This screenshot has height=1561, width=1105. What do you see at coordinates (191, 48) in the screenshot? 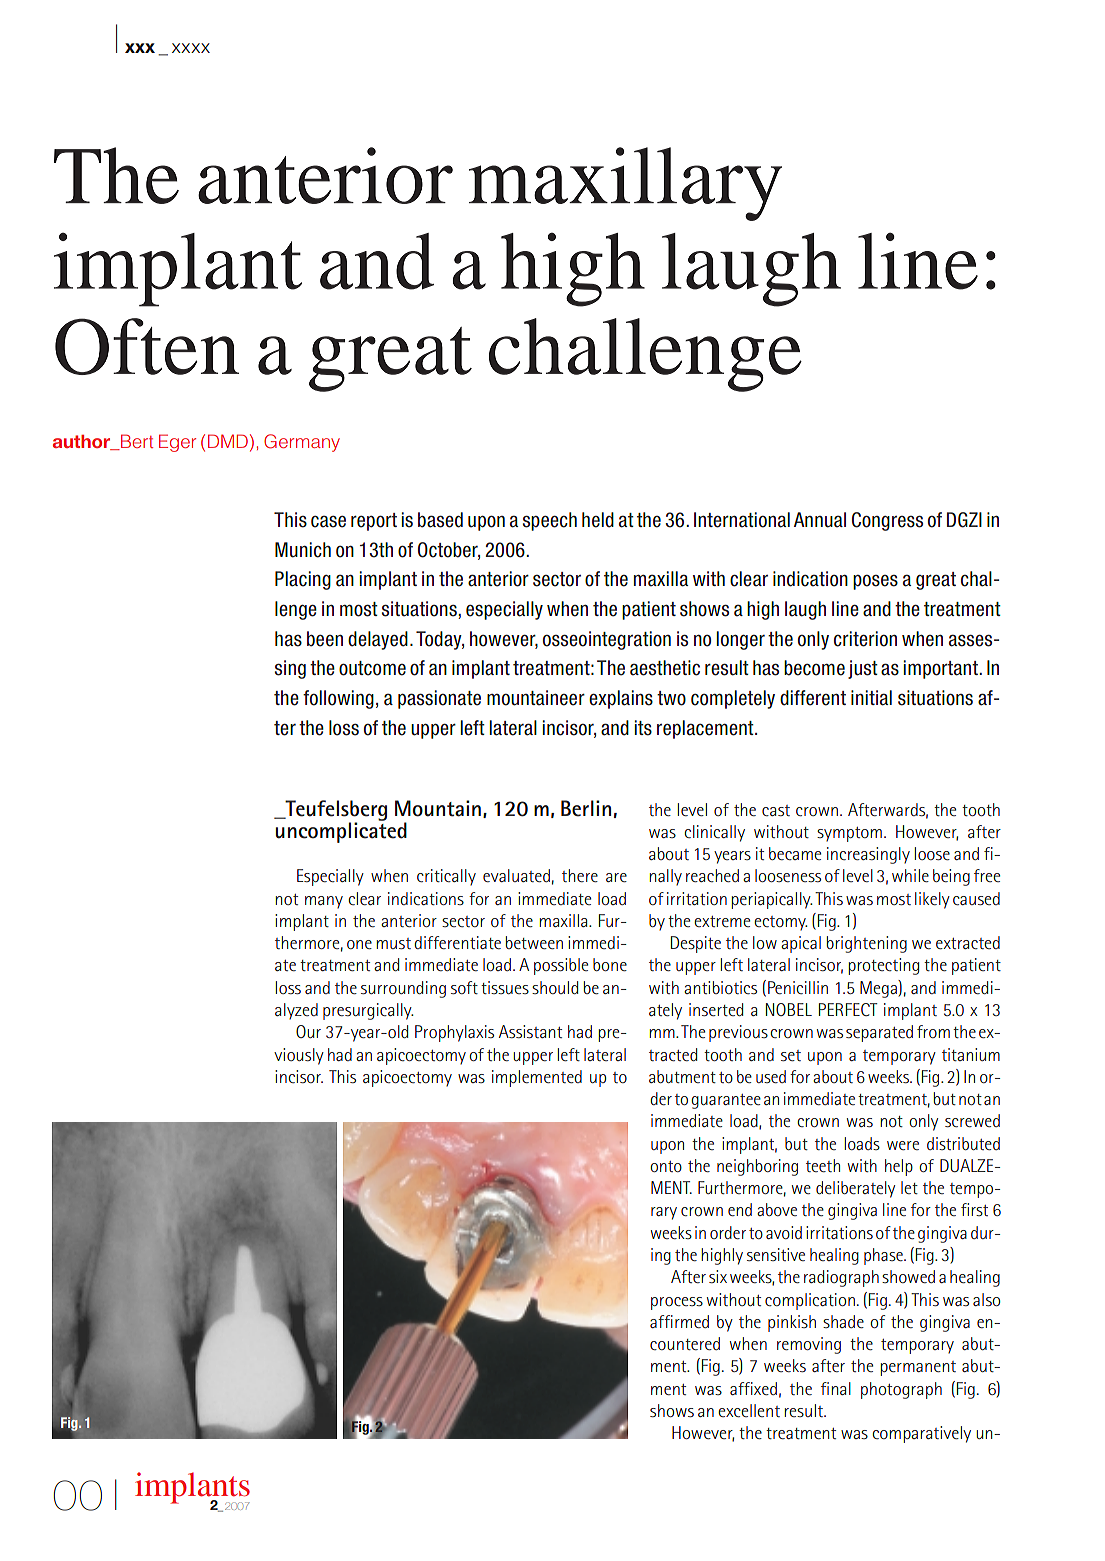
I see `xxxx` at bounding box center [191, 48].
